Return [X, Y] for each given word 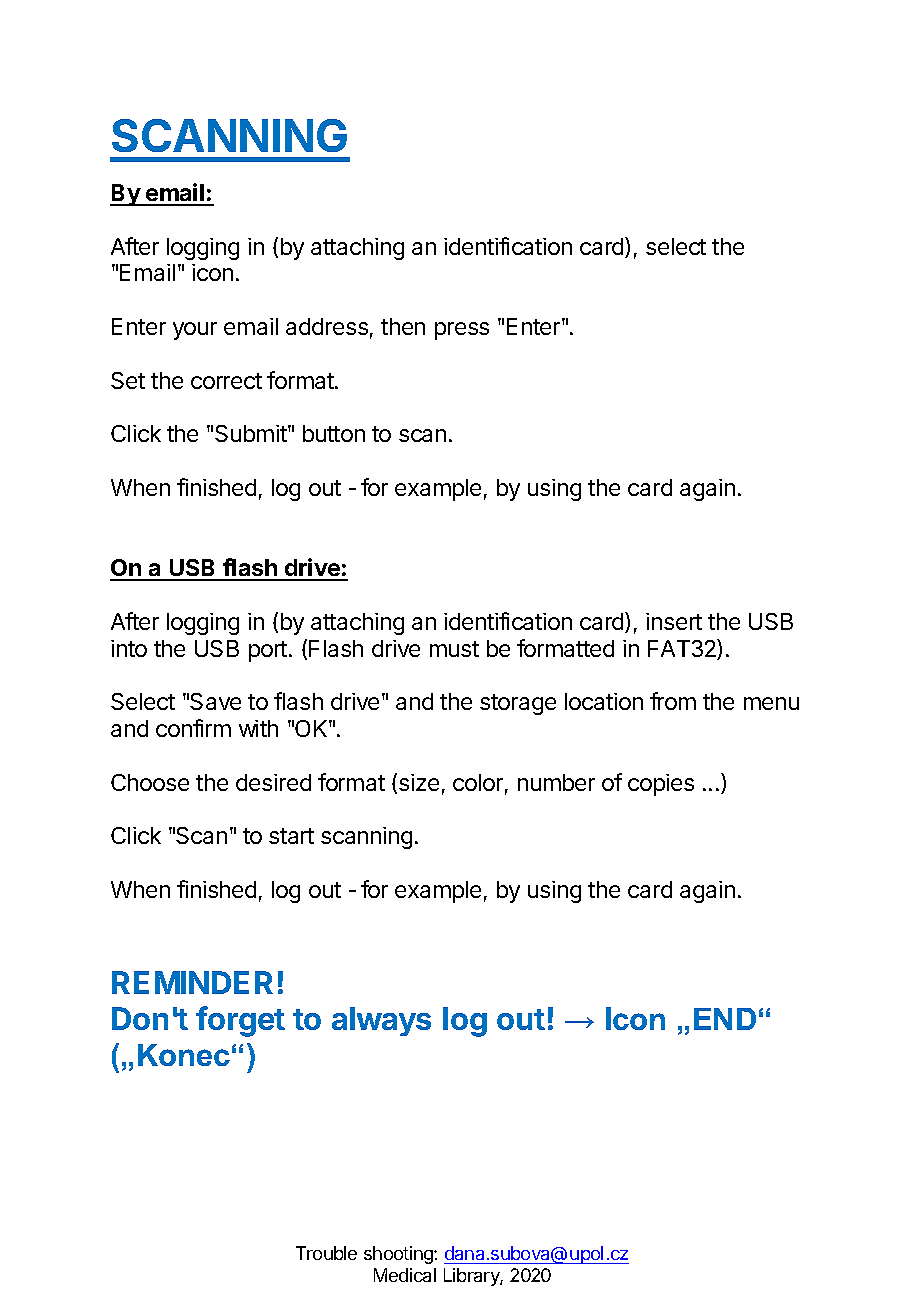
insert [674, 621]
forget [240, 1021]
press [462, 331]
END [725, 1019]
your [195, 331]
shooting [399, 1255]
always [381, 1021]
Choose [150, 782]
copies [661, 785]
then [403, 326]
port [268, 651]
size [419, 782]
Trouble [326, 1253]
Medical [405, 1275]
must [454, 649]
